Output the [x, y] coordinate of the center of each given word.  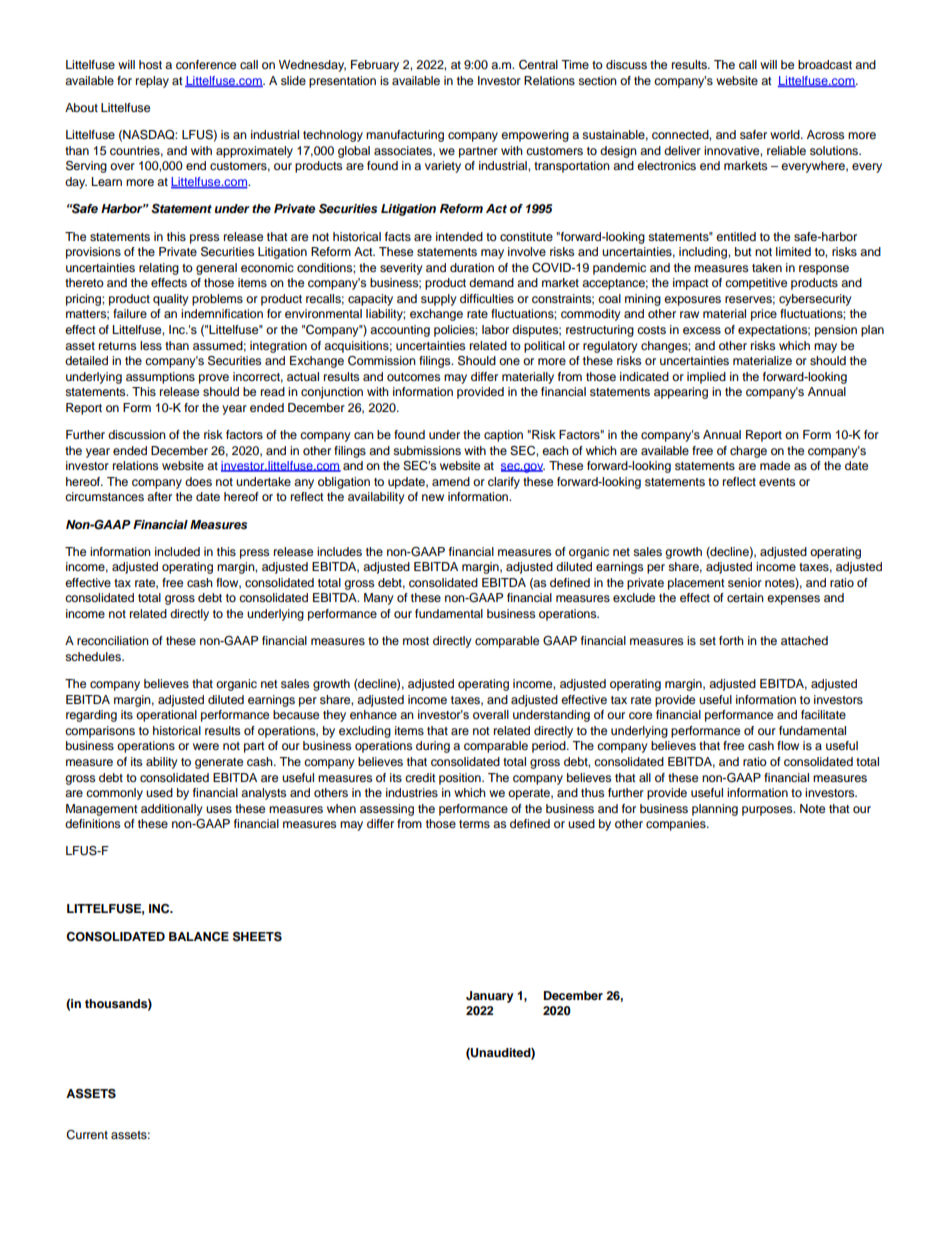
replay [152, 82]
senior [745, 582]
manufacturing [405, 136]
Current [87, 1135]
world [786, 134]
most [416, 641]
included [177, 551]
